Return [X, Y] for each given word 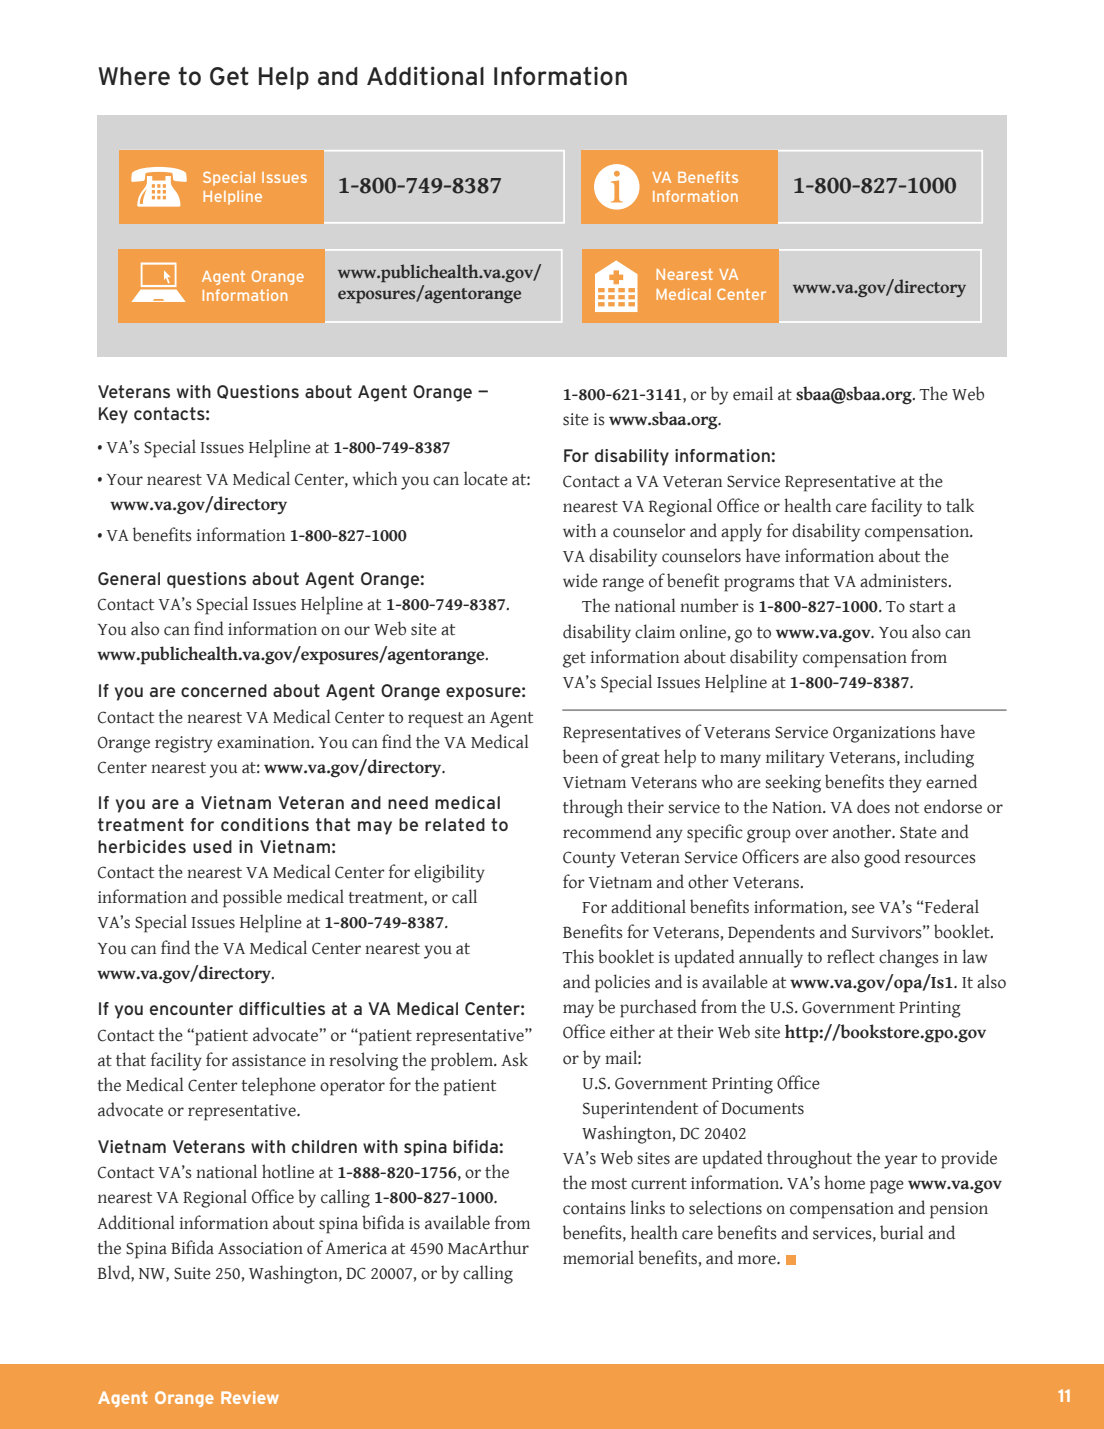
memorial [598, 1257]
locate [486, 478]
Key [113, 415]
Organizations [884, 734]
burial [902, 1232]
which [375, 478]
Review [250, 1397]
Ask [514, 1059]
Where [134, 76]
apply [741, 532]
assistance [269, 1060]
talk [960, 505]
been [580, 756]
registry [184, 744]
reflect [851, 956]
